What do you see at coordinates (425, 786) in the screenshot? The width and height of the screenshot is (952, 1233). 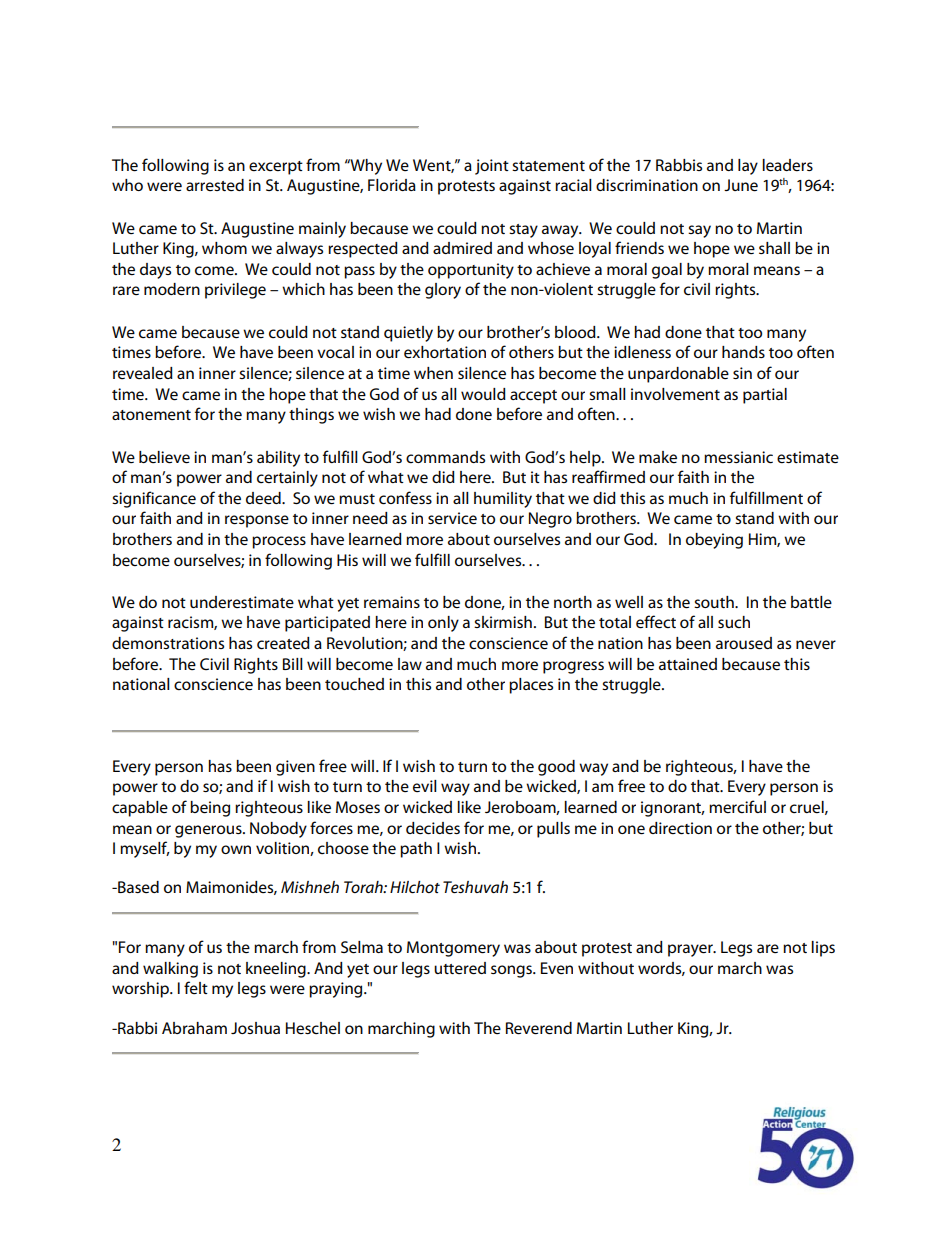 I see `evil` at bounding box center [425, 786].
